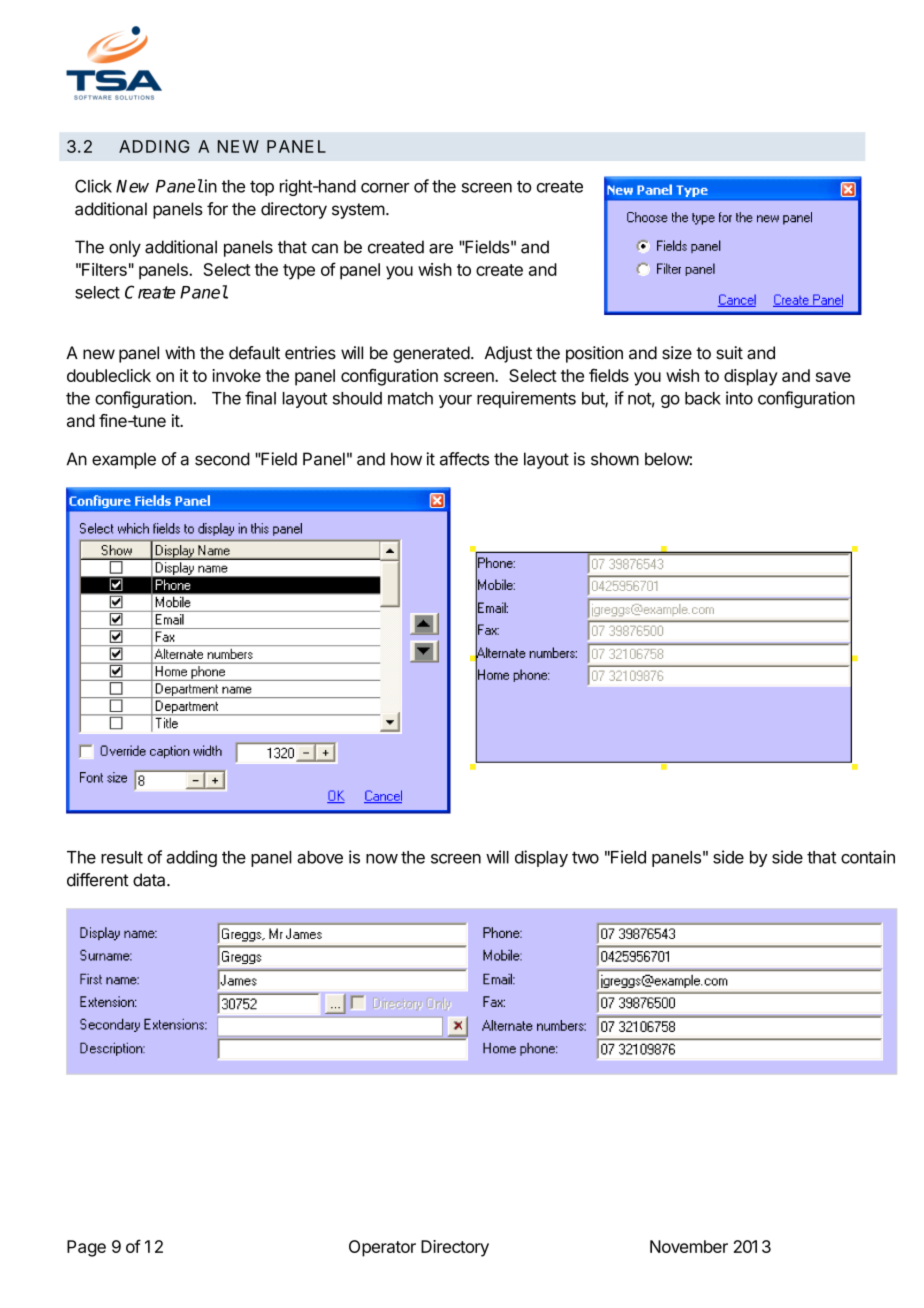 This page has height=1308, width=924. I want to click on data, so click(150, 880).
